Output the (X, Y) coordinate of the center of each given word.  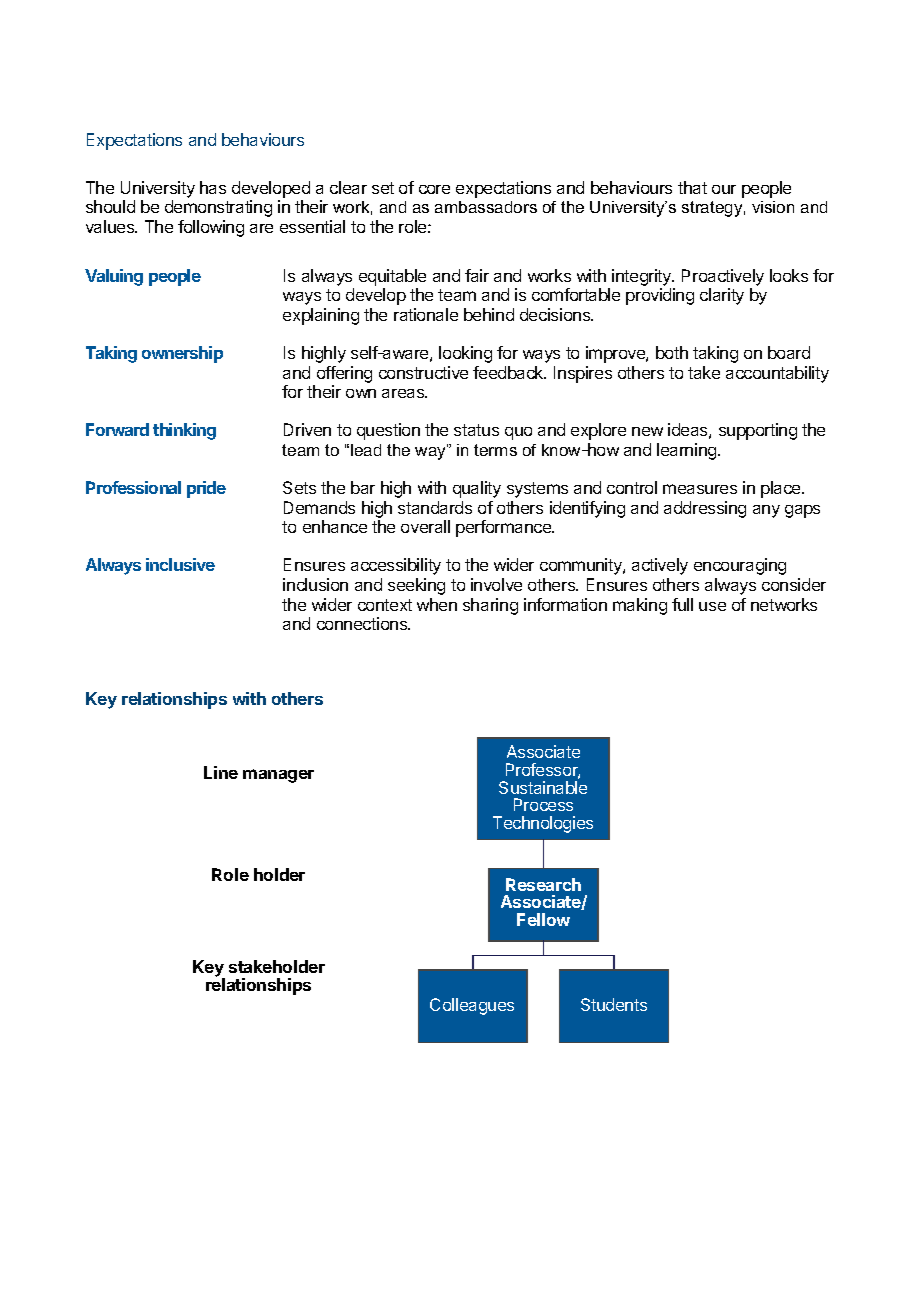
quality (477, 489)
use (712, 606)
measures (700, 489)
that (692, 187)
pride (206, 489)
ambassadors (486, 207)
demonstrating (218, 208)
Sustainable (543, 787)
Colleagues (472, 1006)
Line (221, 772)
